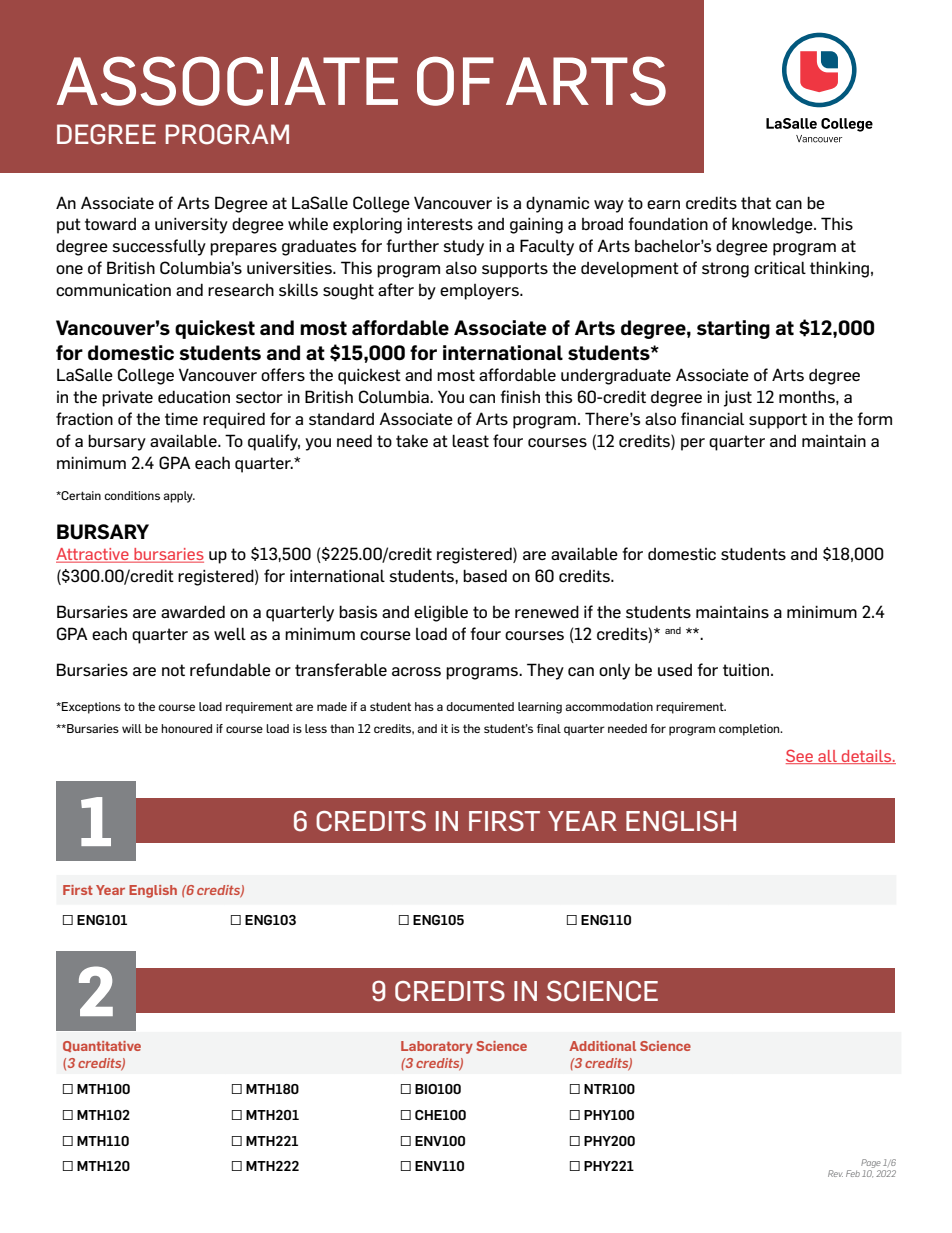 The height and width of the image is (1233, 952). What do you see at coordinates (800, 756) in the image?
I see `See` at bounding box center [800, 756].
